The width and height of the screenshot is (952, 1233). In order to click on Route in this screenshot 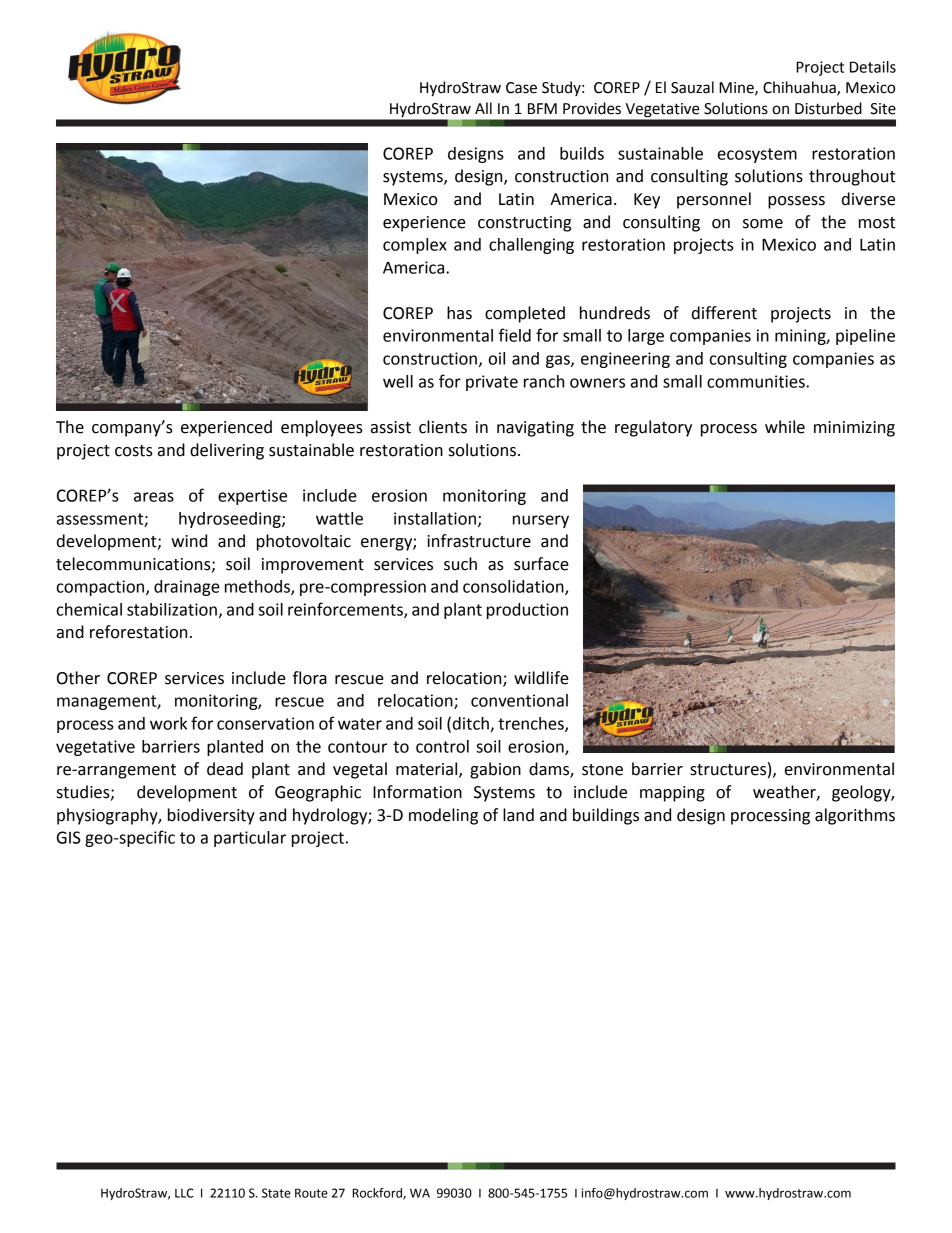, I will do `click(311, 1193)`.
